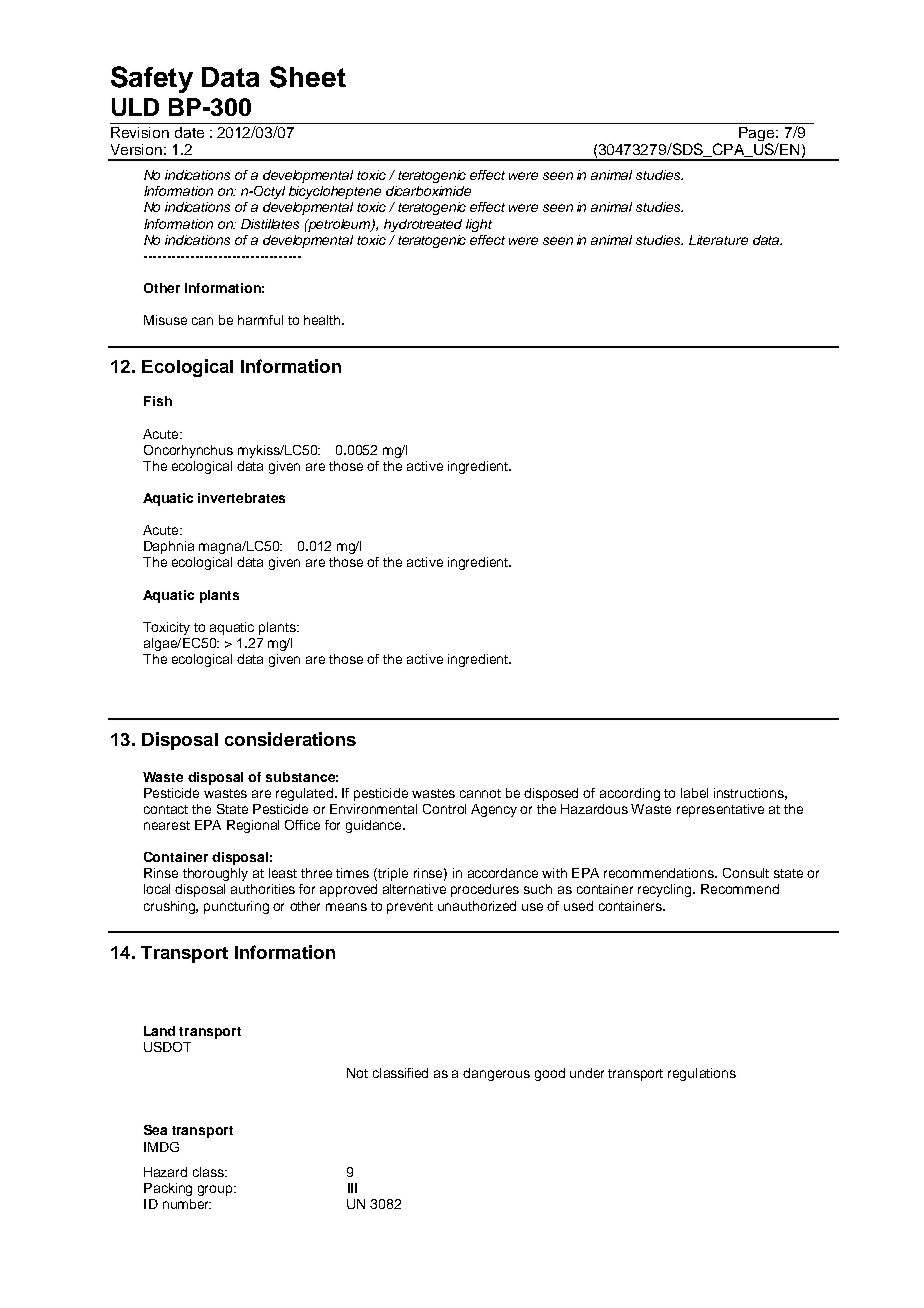 This document has width=924, height=1308. I want to click on Misuse, so click(165, 320).
